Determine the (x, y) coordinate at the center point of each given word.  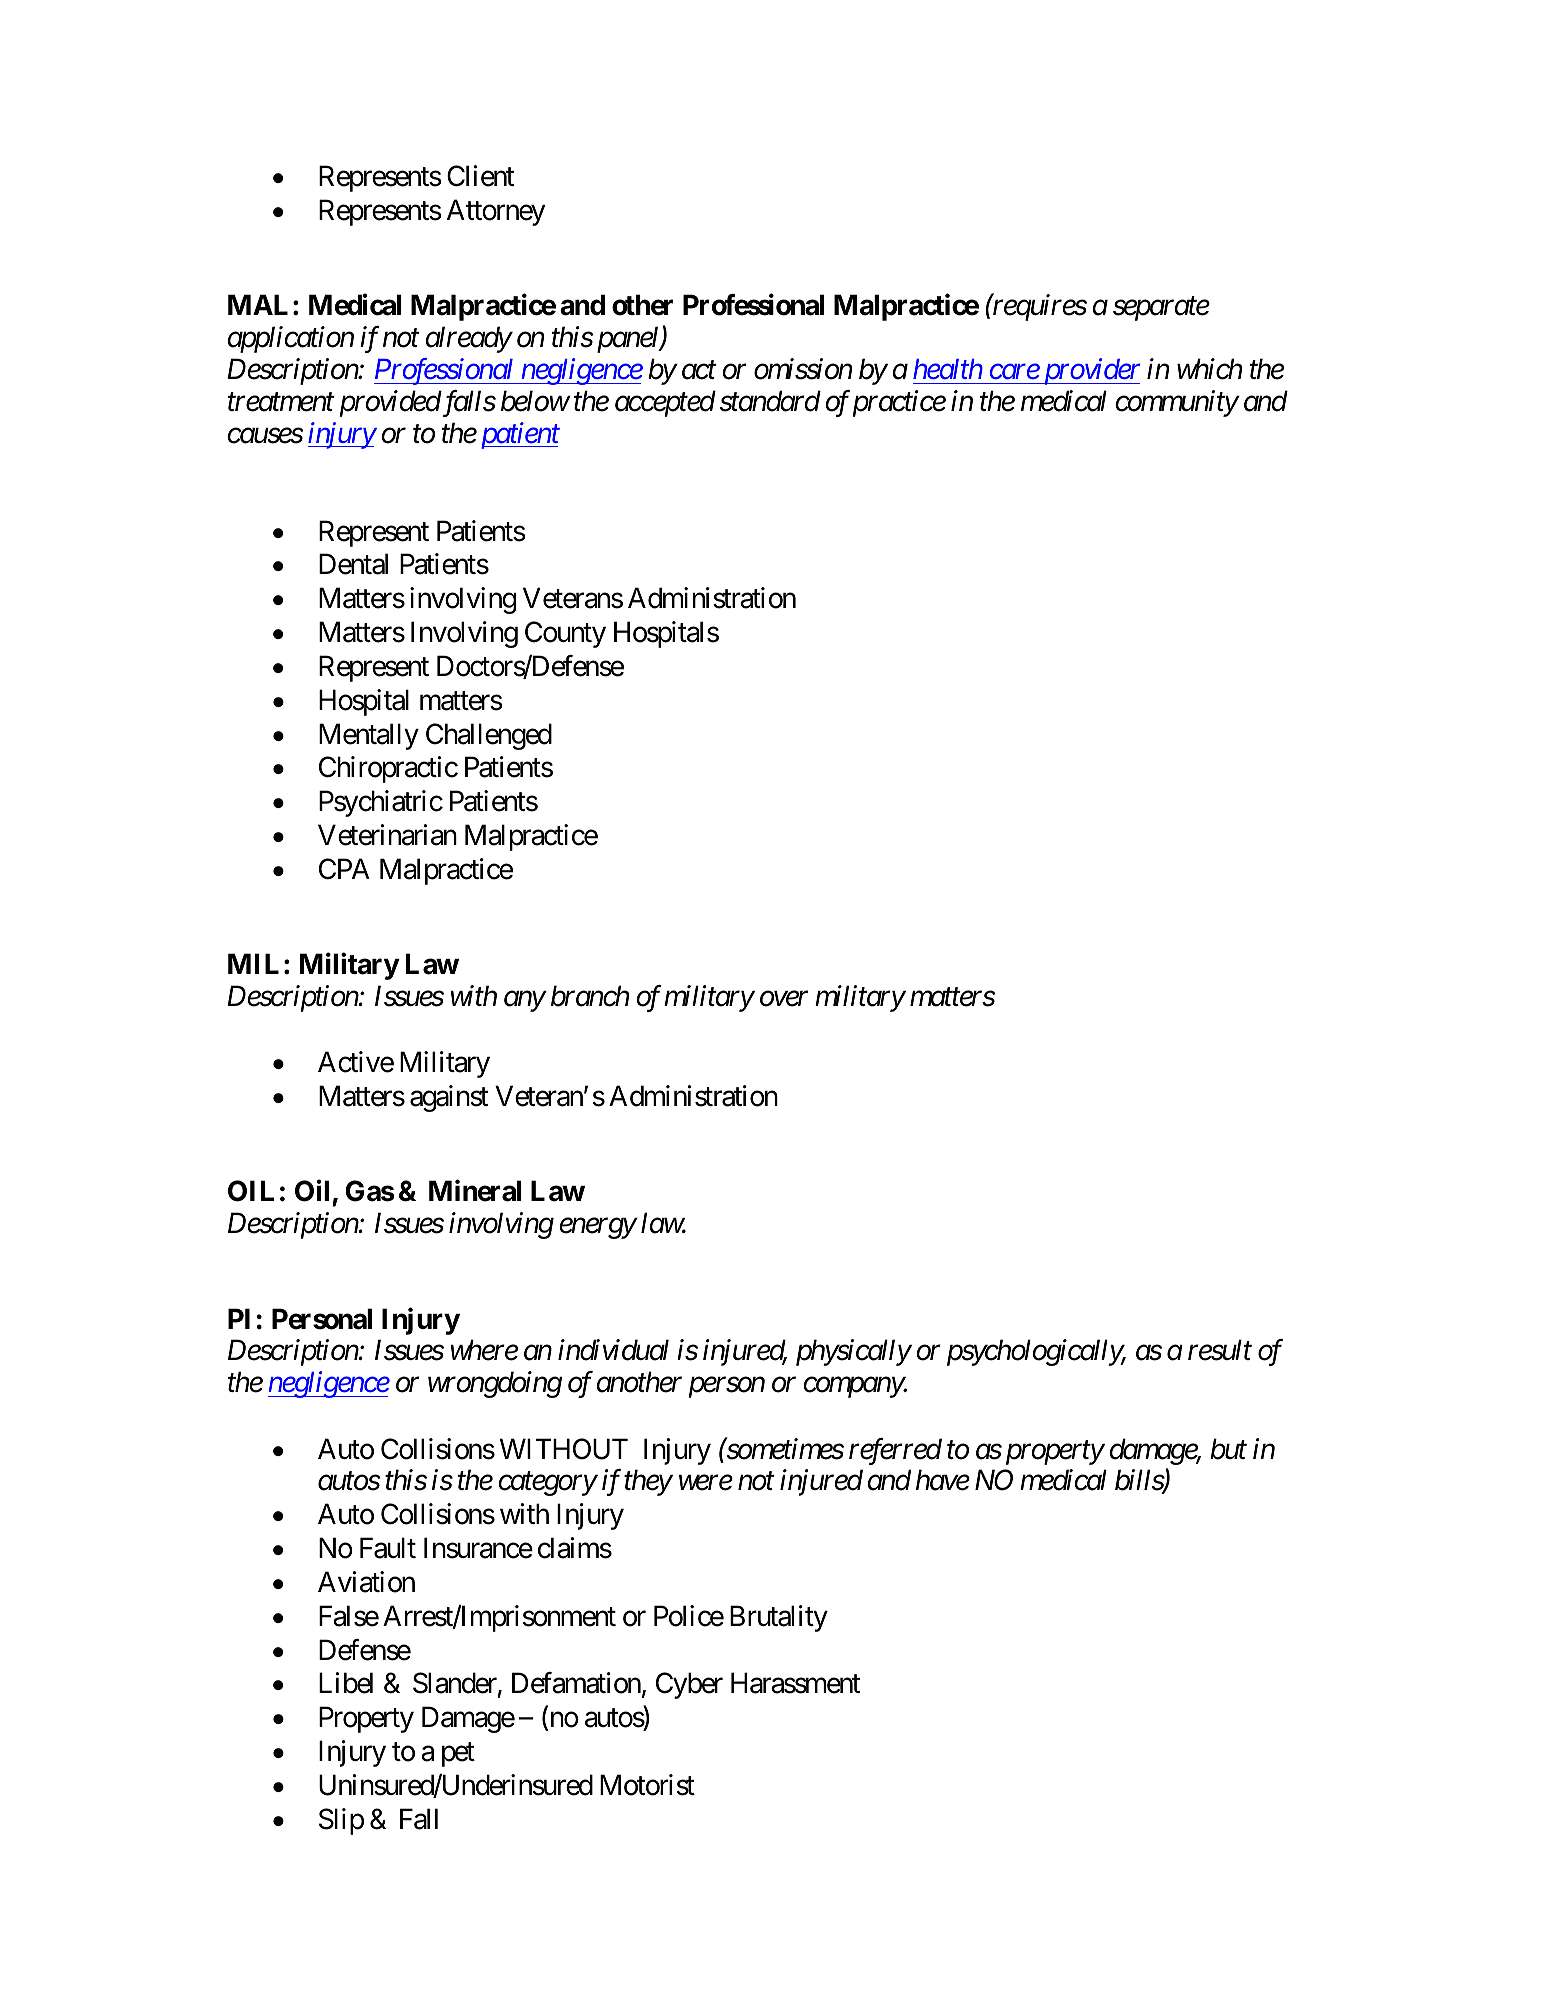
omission (803, 369)
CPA (344, 869)
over (784, 999)
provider (1090, 371)
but (1228, 1449)
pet (458, 1755)
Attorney (496, 212)
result (1220, 1350)
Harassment (795, 1683)
